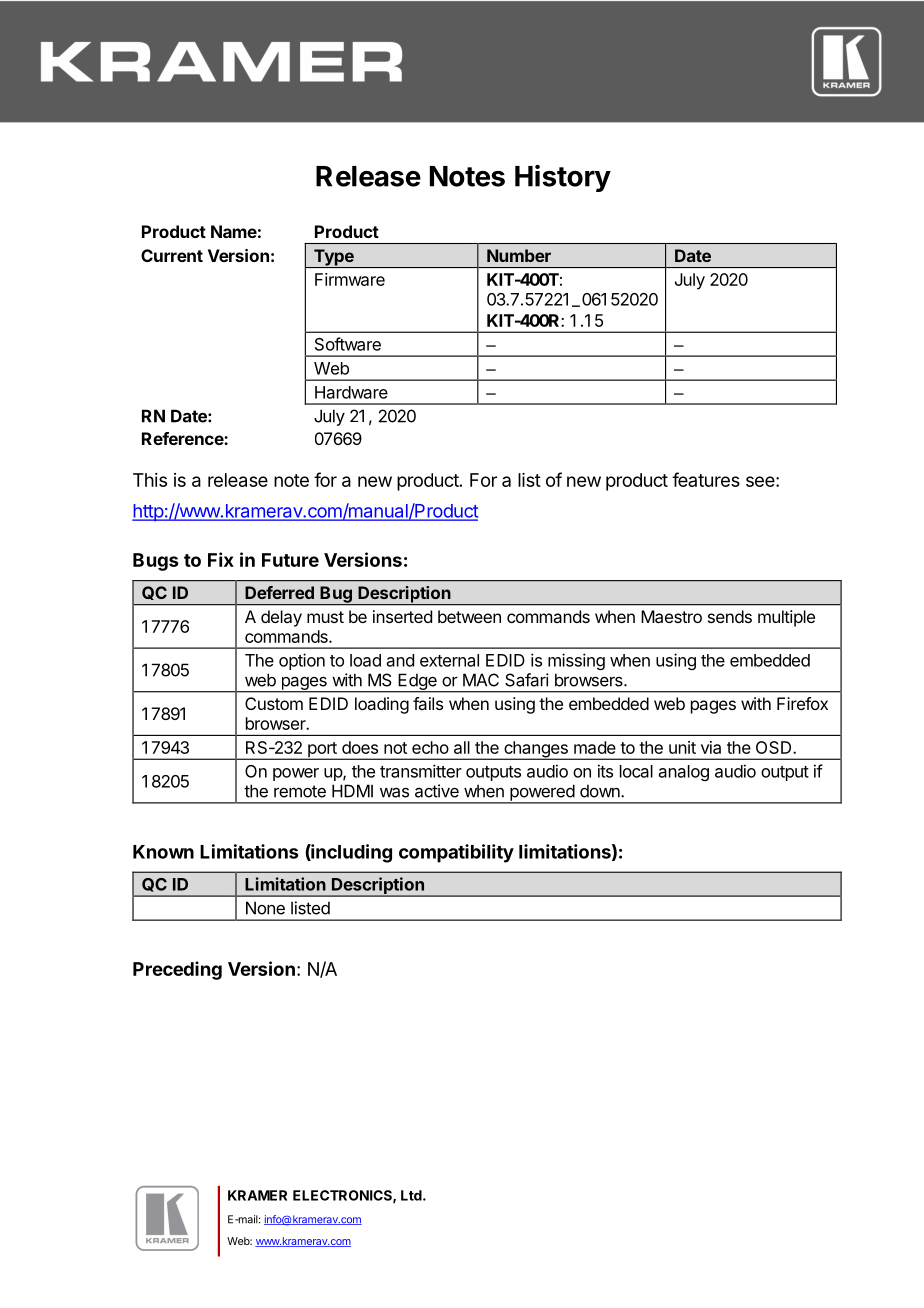 The width and height of the screenshot is (924, 1308). What do you see at coordinates (456, 853) in the screenshot?
I see `compatibility` at bounding box center [456, 853].
